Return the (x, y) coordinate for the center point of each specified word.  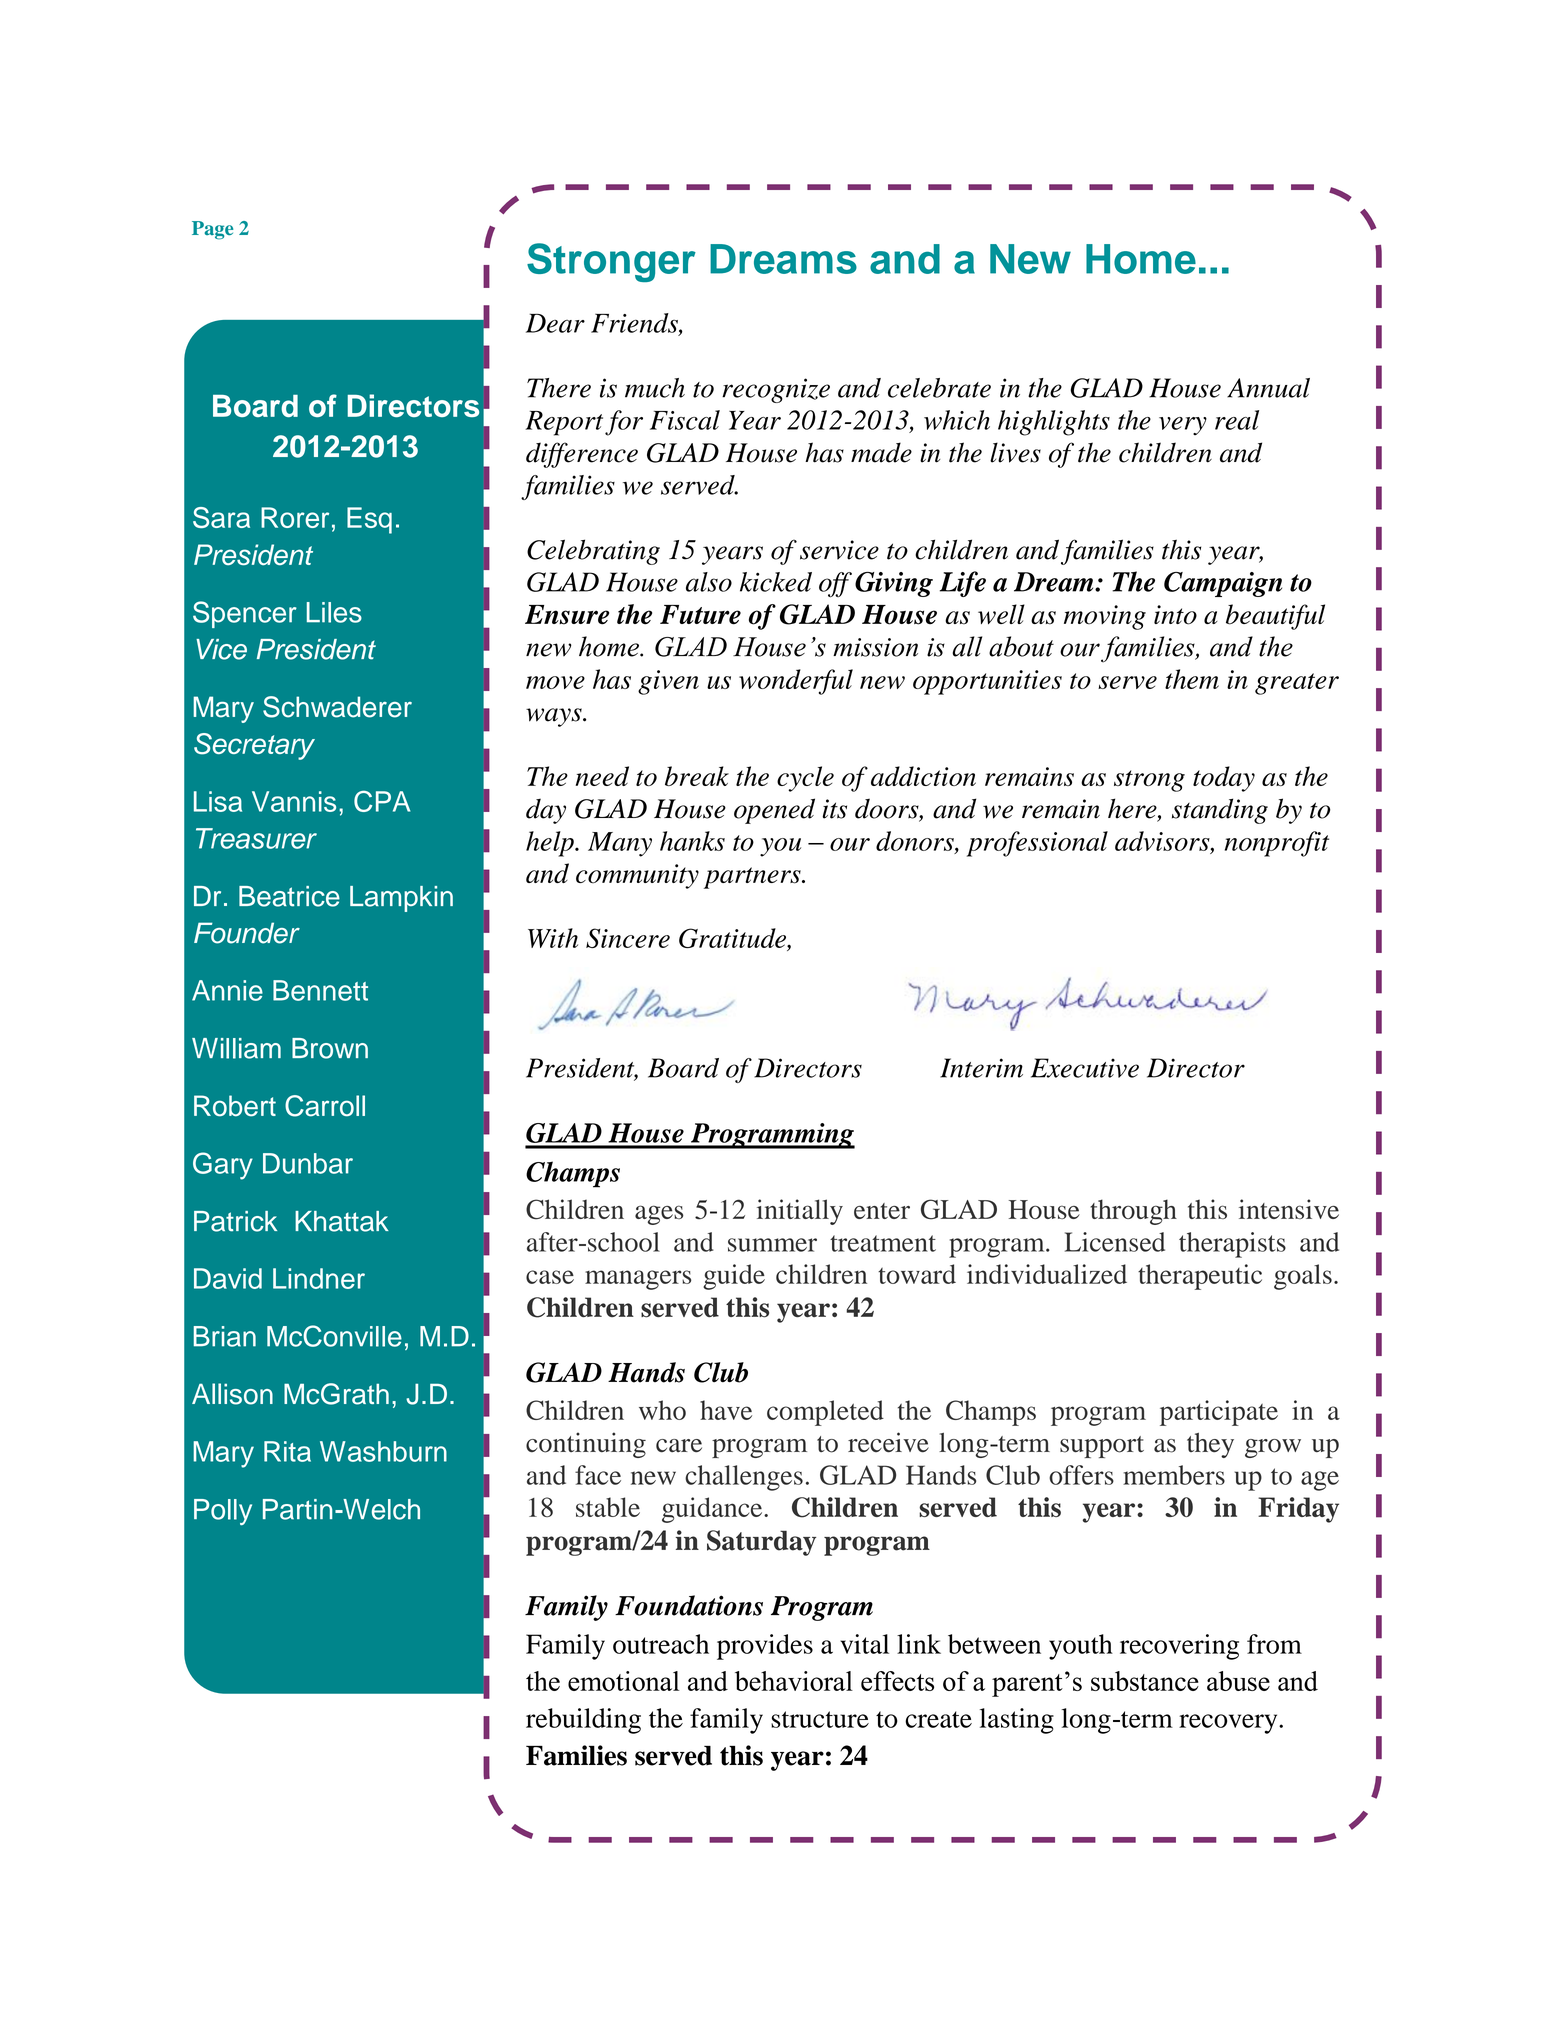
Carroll (325, 1106)
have (726, 1410)
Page (212, 230)
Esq (369, 520)
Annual (1268, 388)
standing (1220, 811)
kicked (776, 582)
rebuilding (583, 1721)
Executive (1085, 1068)
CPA (382, 801)
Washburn (383, 1451)
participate (1219, 1413)
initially (800, 1212)
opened (774, 811)
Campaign (1223, 584)
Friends (635, 324)
